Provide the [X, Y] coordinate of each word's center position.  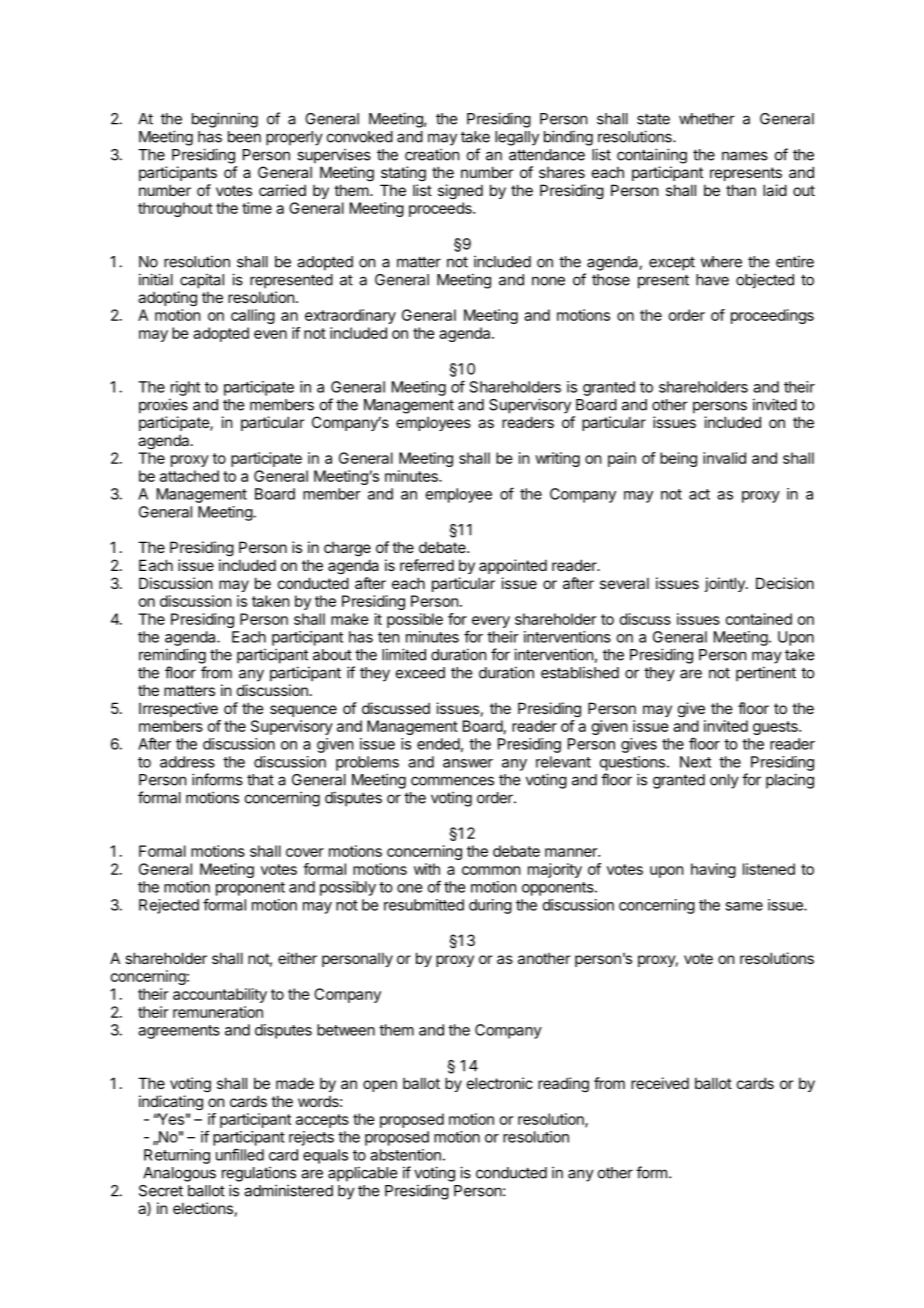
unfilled [240, 1154]
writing [557, 459]
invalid [724, 458]
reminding [172, 656]
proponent [250, 889]
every [491, 622]
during [490, 906]
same [744, 906]
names [745, 156]
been [244, 137]
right [185, 388]
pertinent [766, 674]
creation [432, 154]
